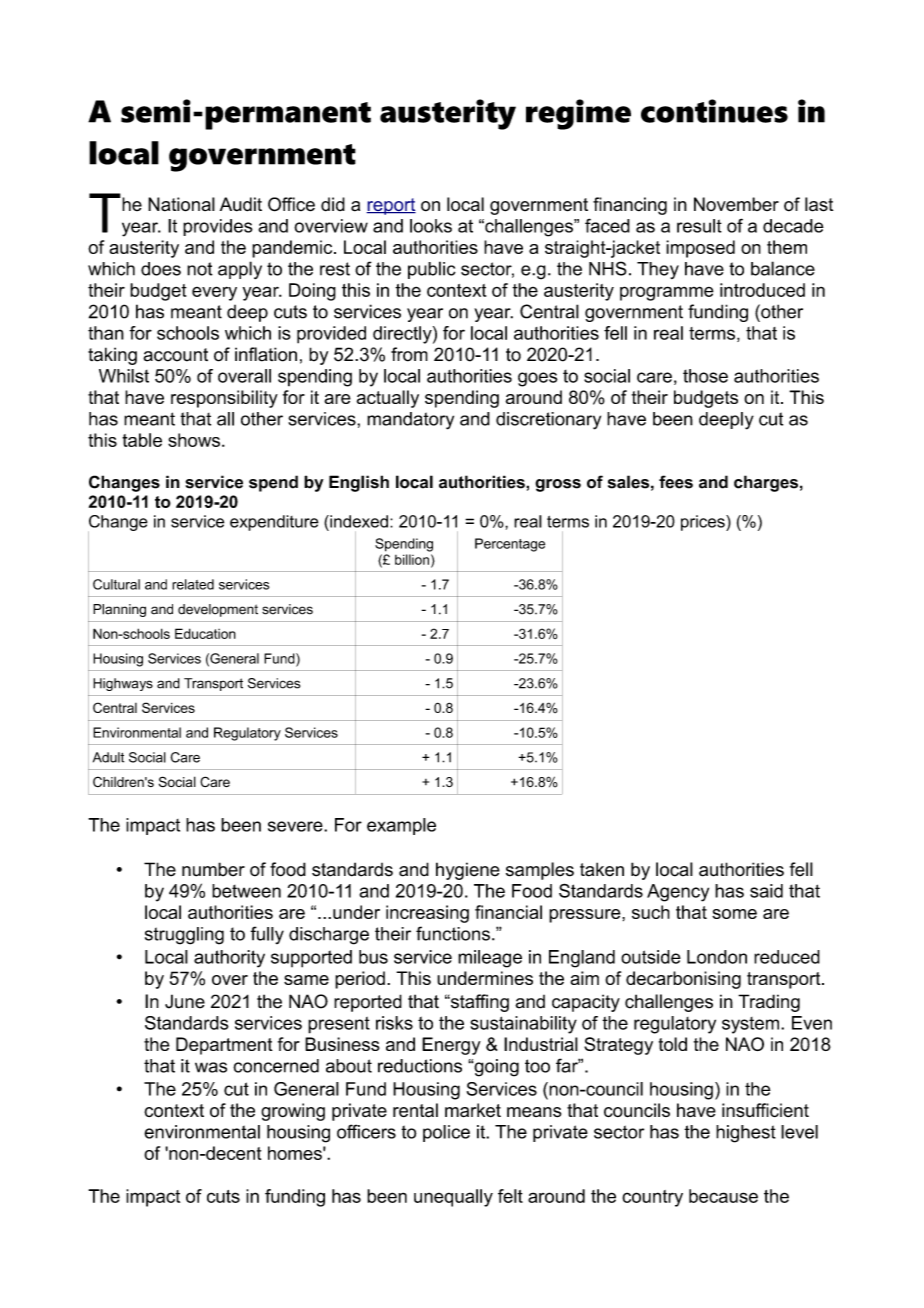 The width and height of the image is (924, 1308). What do you see at coordinates (224, 399) in the image?
I see `responsibility` at bounding box center [224, 399].
